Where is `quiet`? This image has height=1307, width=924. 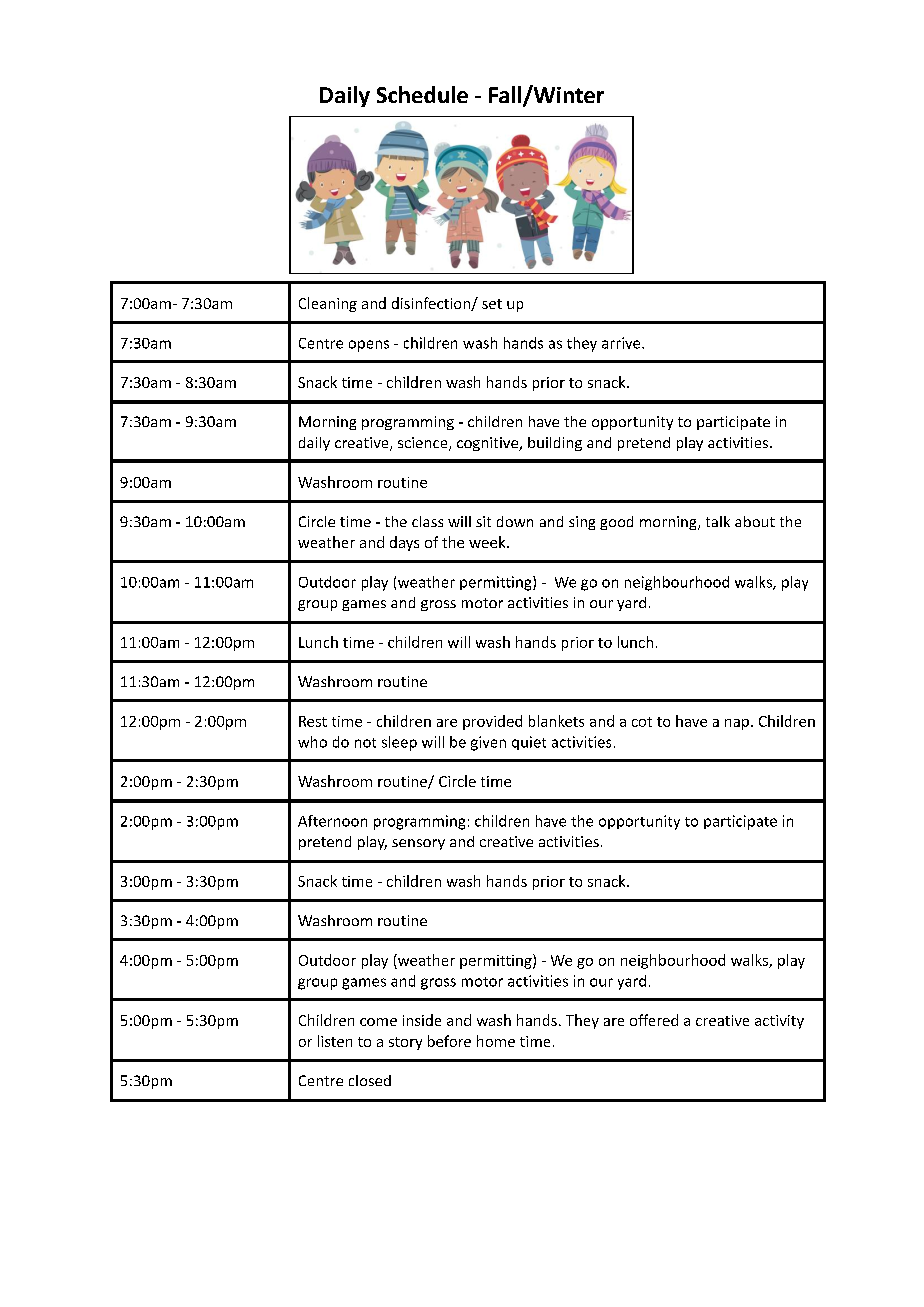
quiet is located at coordinates (529, 743).
